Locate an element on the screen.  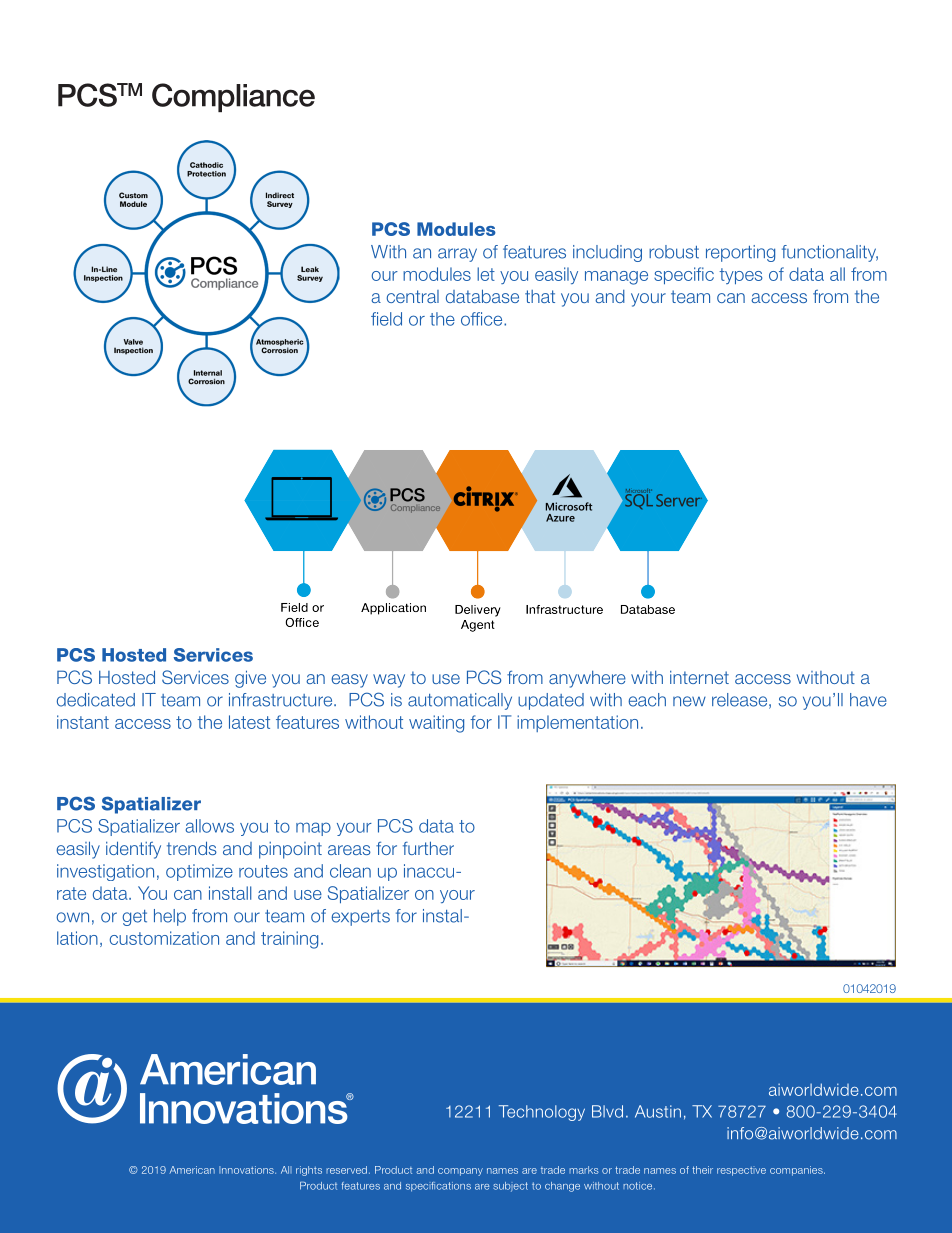
reporting is located at coordinates (740, 253).
